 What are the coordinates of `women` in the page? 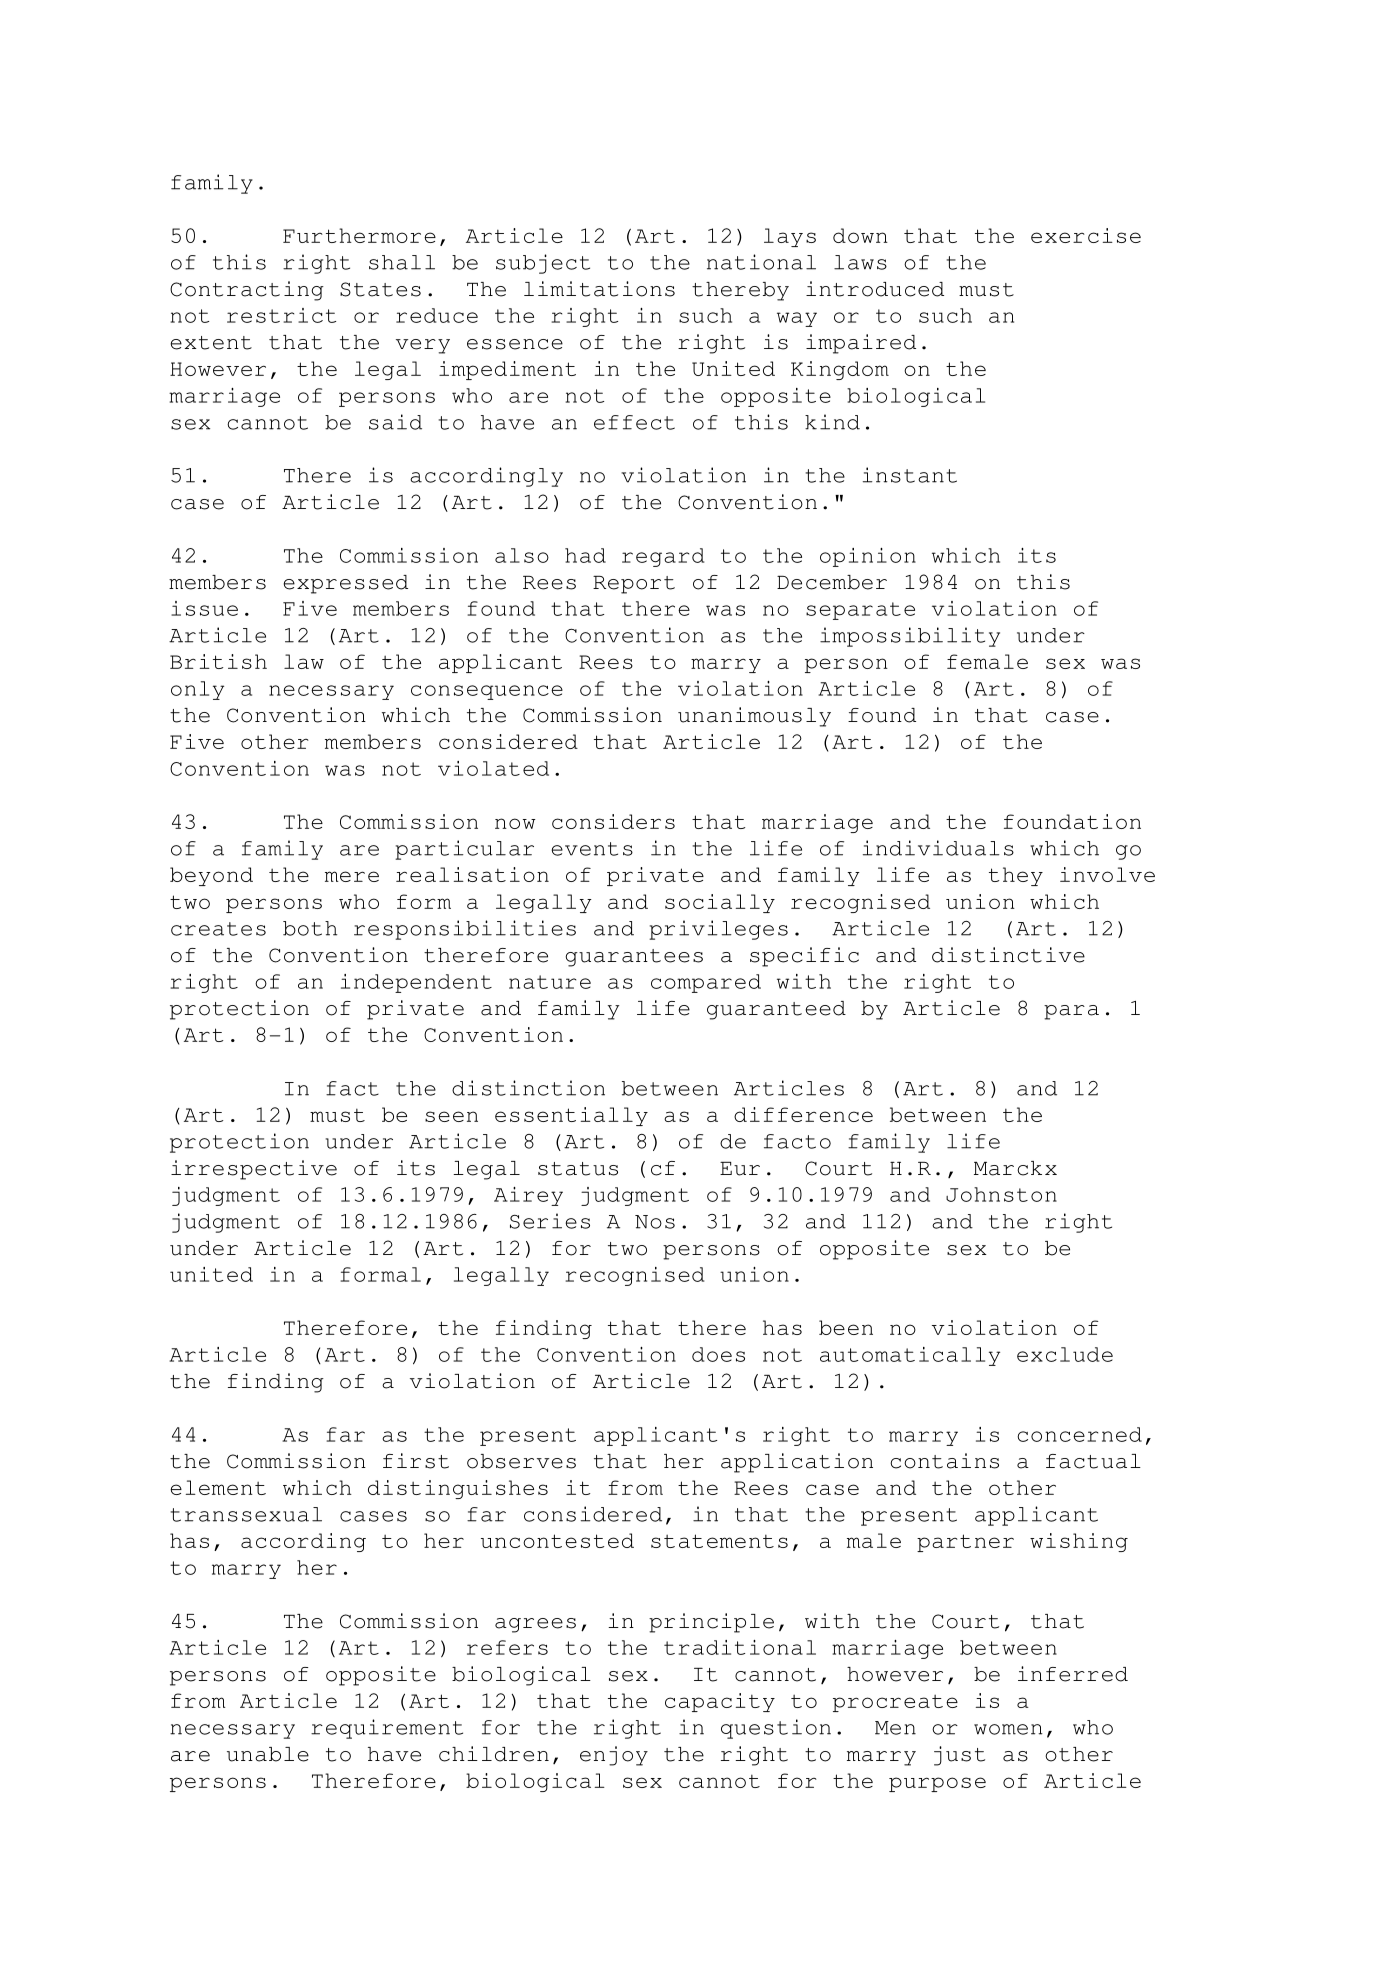 It's located at (1008, 1729).
